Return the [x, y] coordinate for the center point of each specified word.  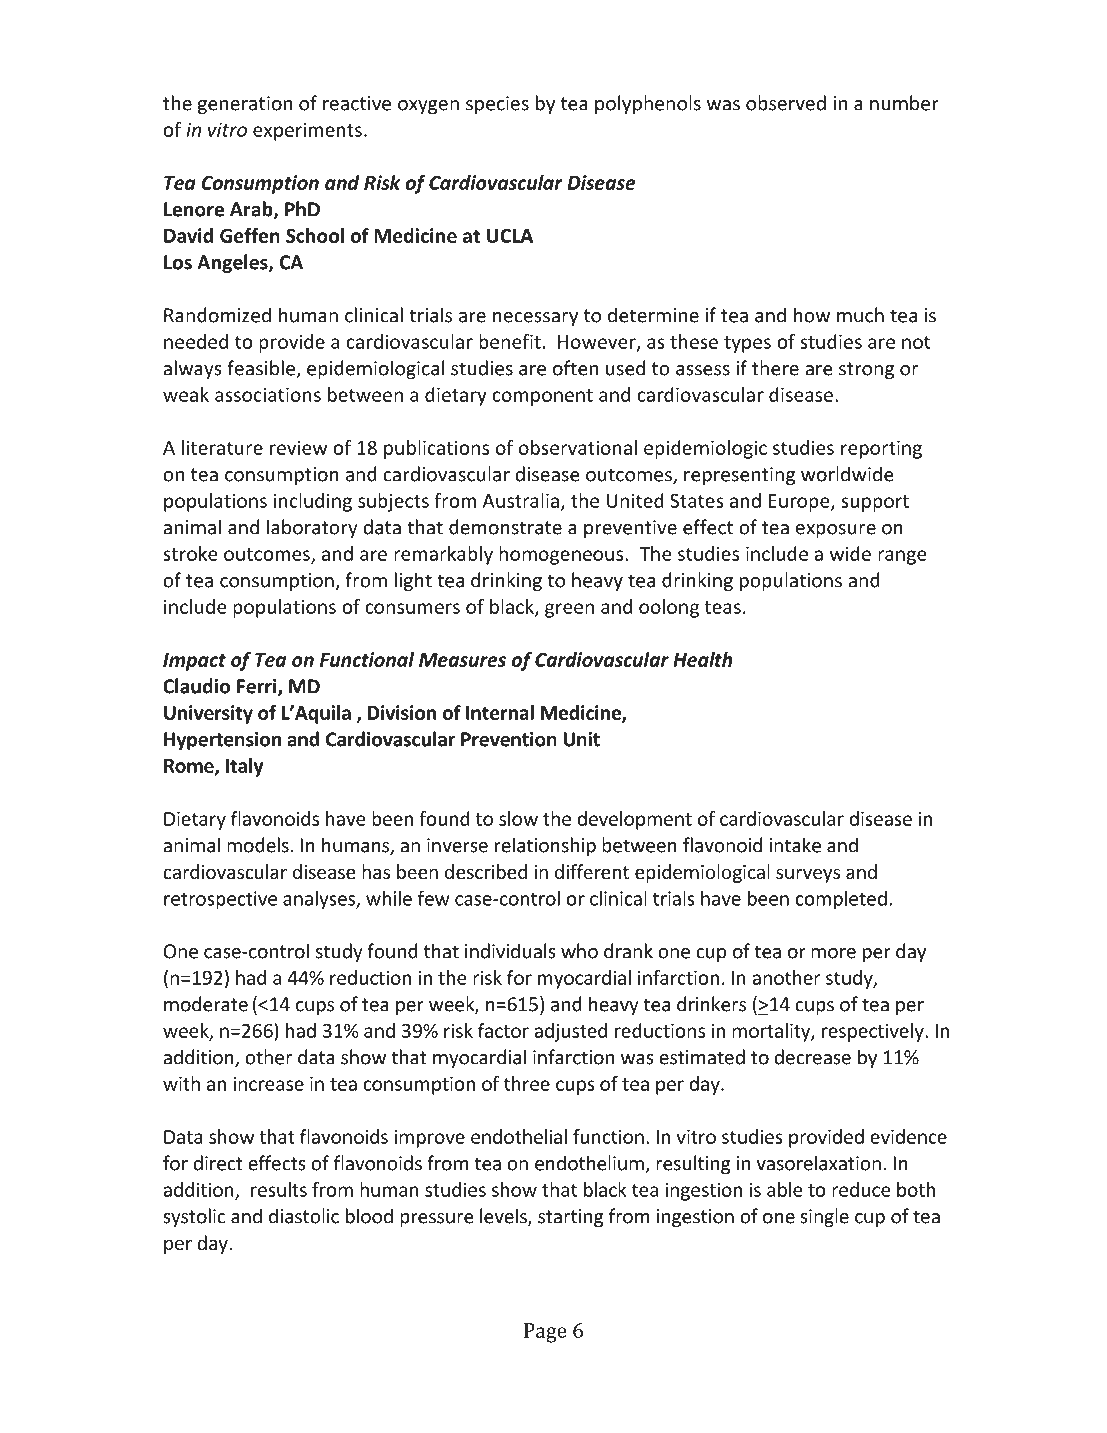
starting [571, 1218]
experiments [307, 131]
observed [786, 103]
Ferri [258, 687]
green [569, 610]
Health [703, 659]
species [497, 105]
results [279, 1189]
